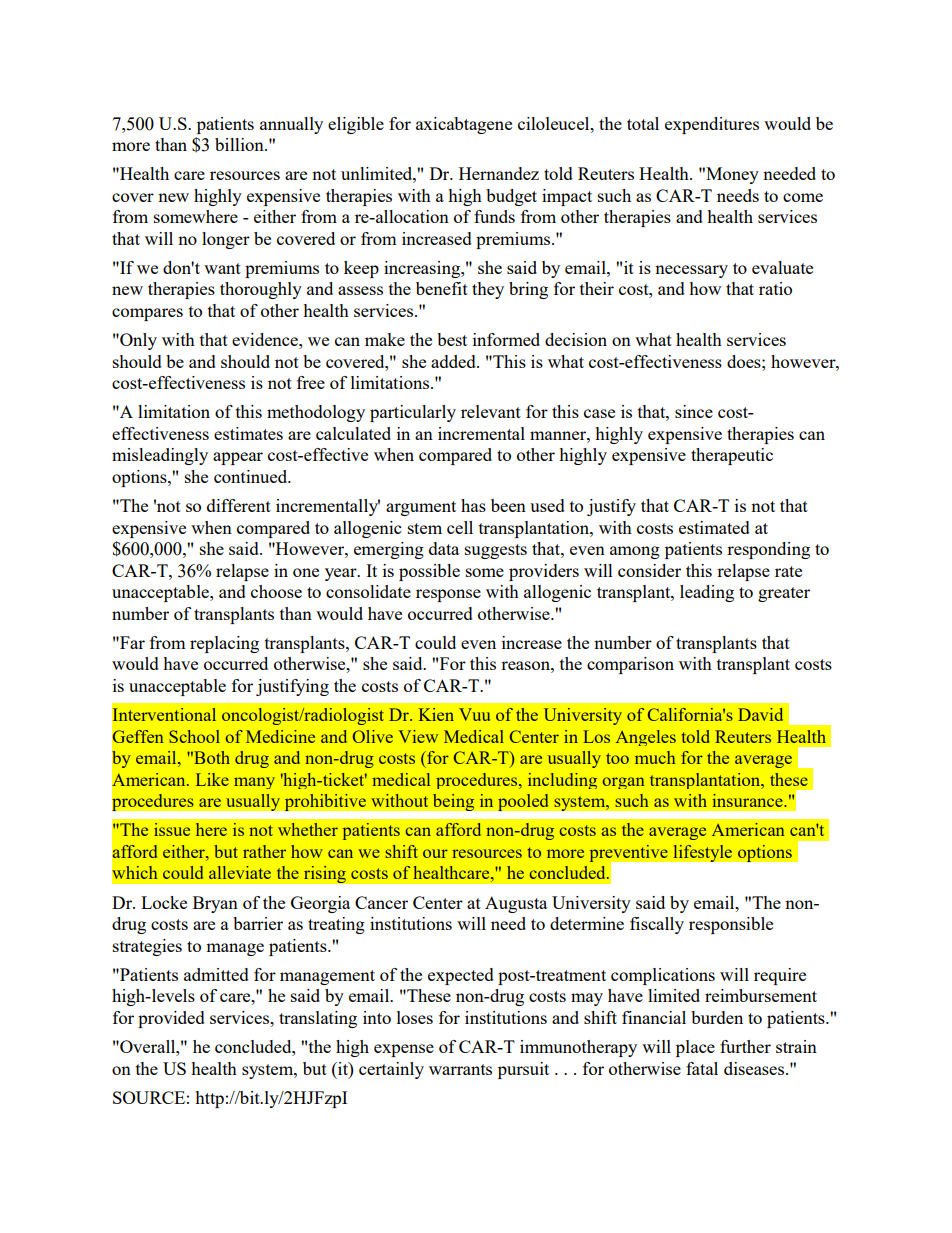 The width and height of the screenshot is (952, 1233). What do you see at coordinates (171, 1019) in the screenshot?
I see `provided` at bounding box center [171, 1019].
